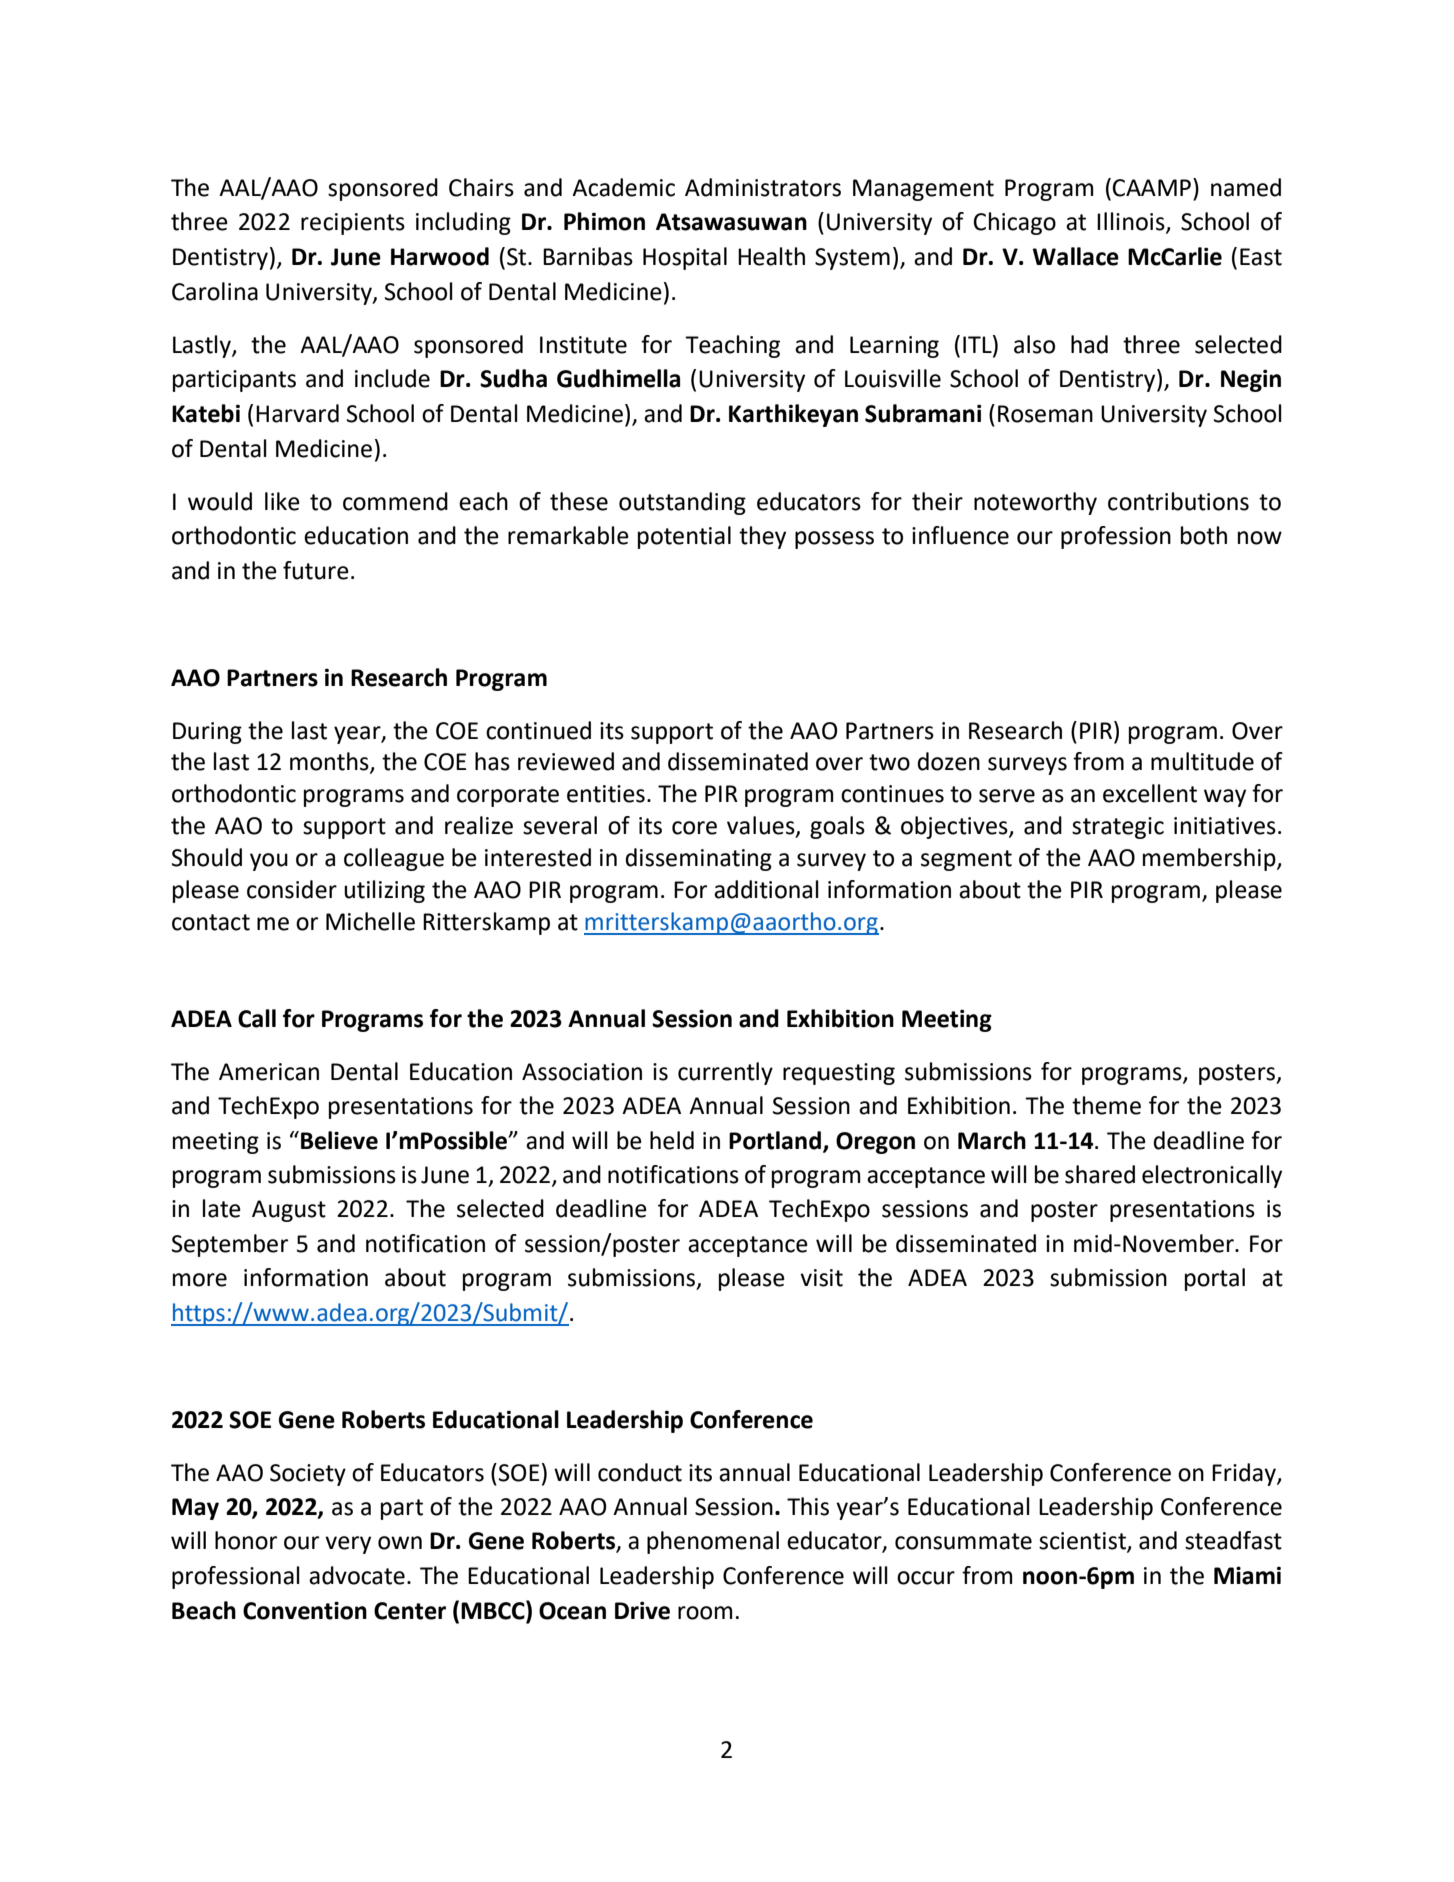 The height and width of the screenshot is (1882, 1454). What do you see at coordinates (1100, 1174) in the screenshot?
I see `shared` at bounding box center [1100, 1174].
